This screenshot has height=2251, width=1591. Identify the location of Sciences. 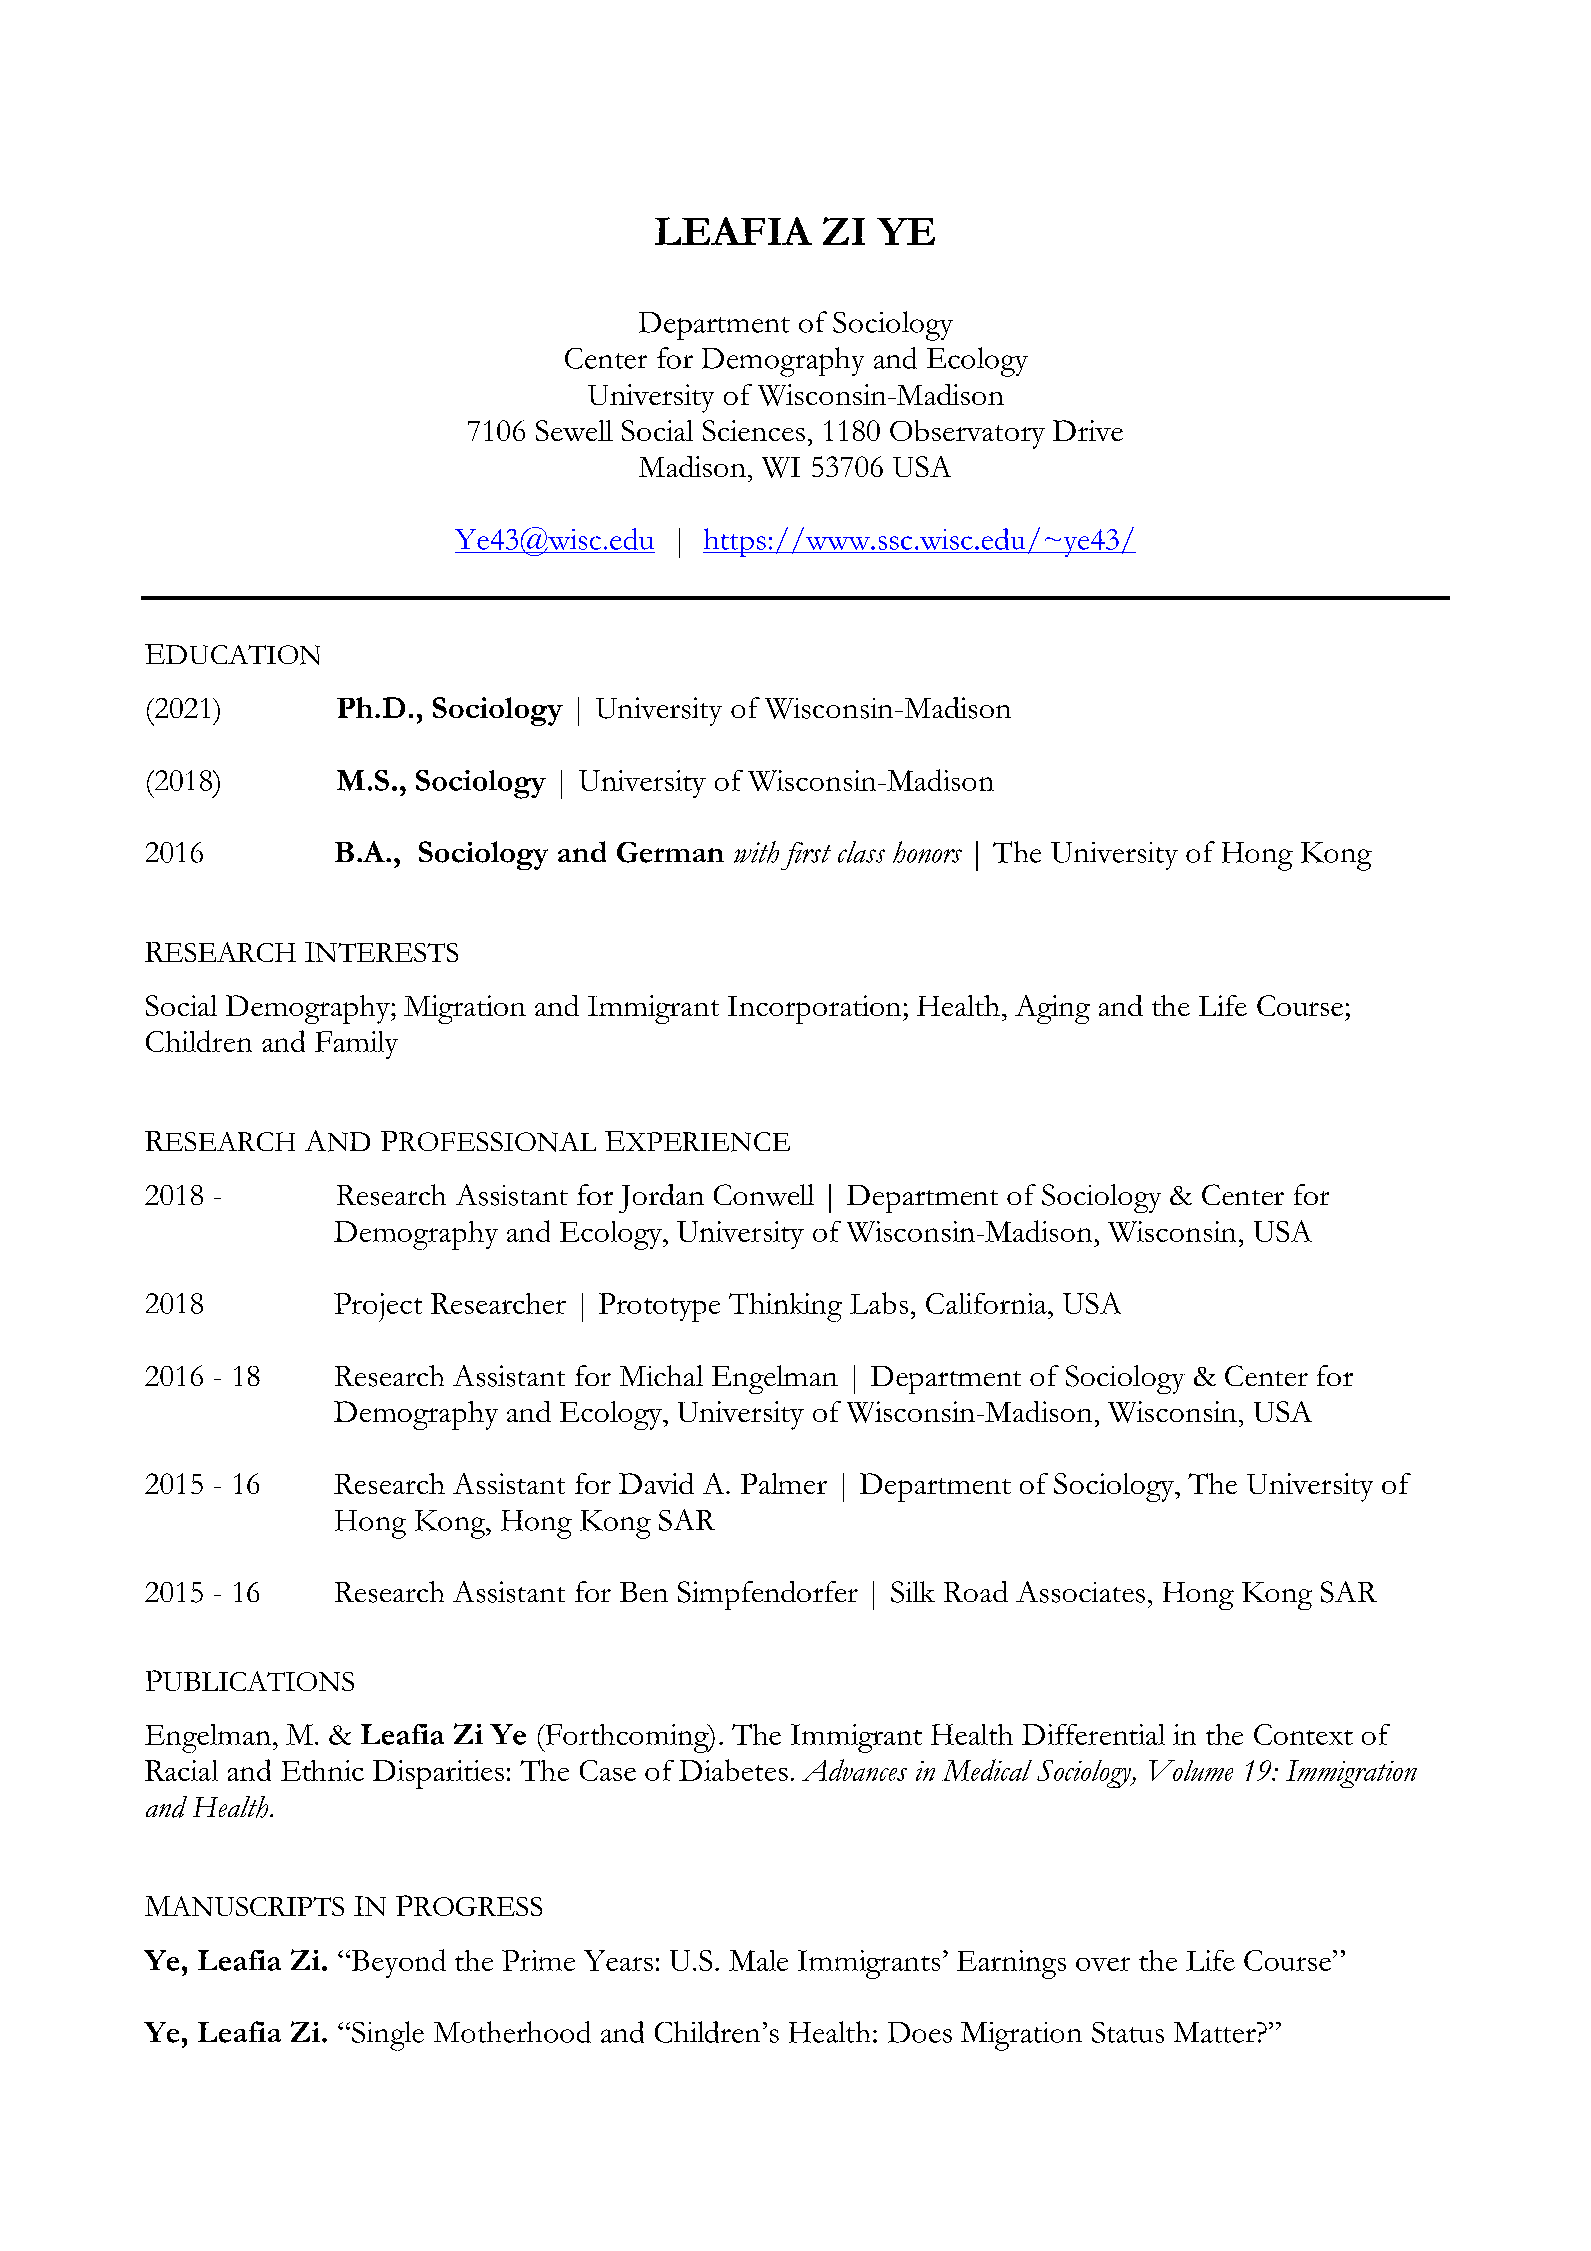
(754, 430).
